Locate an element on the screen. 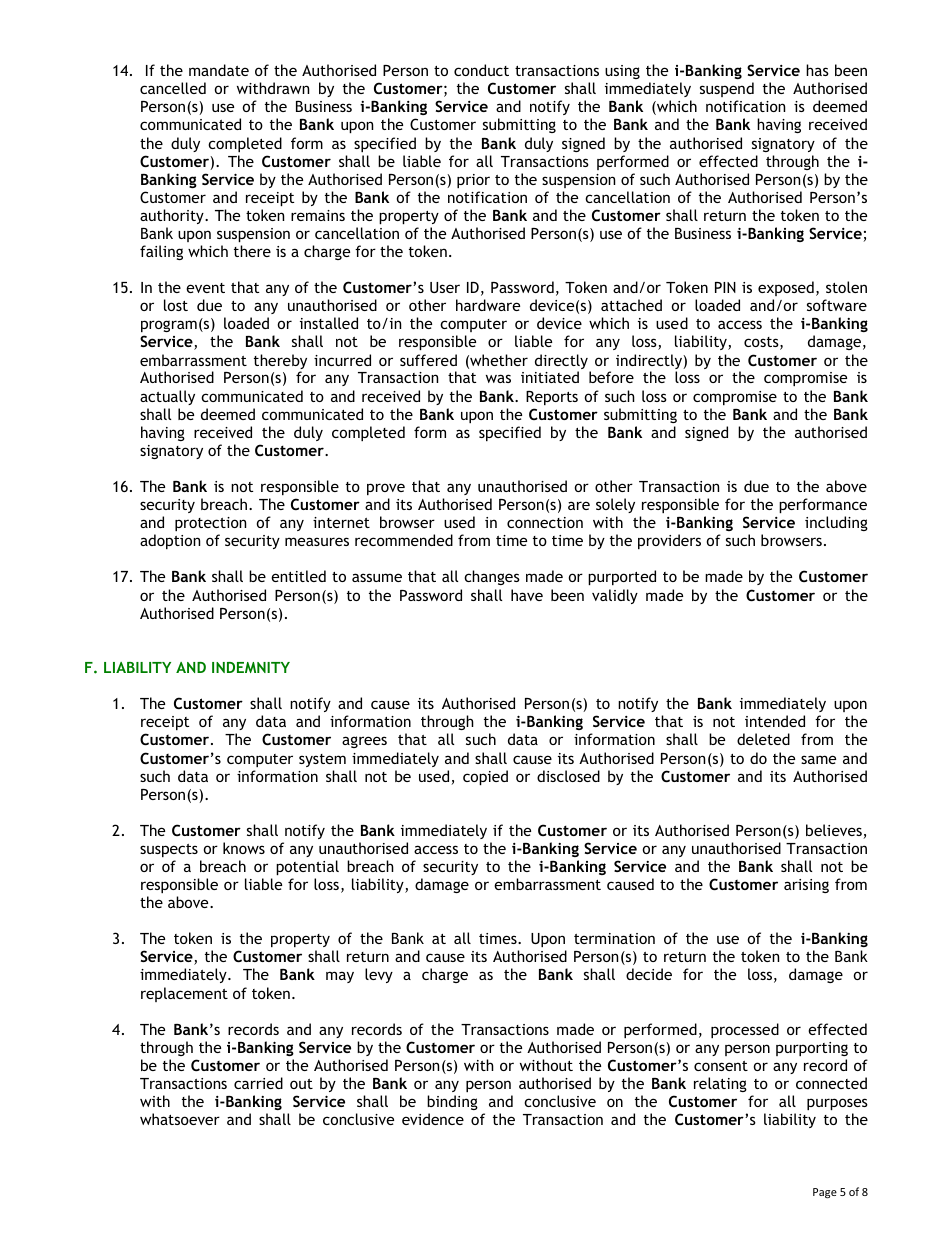 The height and width of the screenshot is (1233, 952). deleted is located at coordinates (763, 739).
